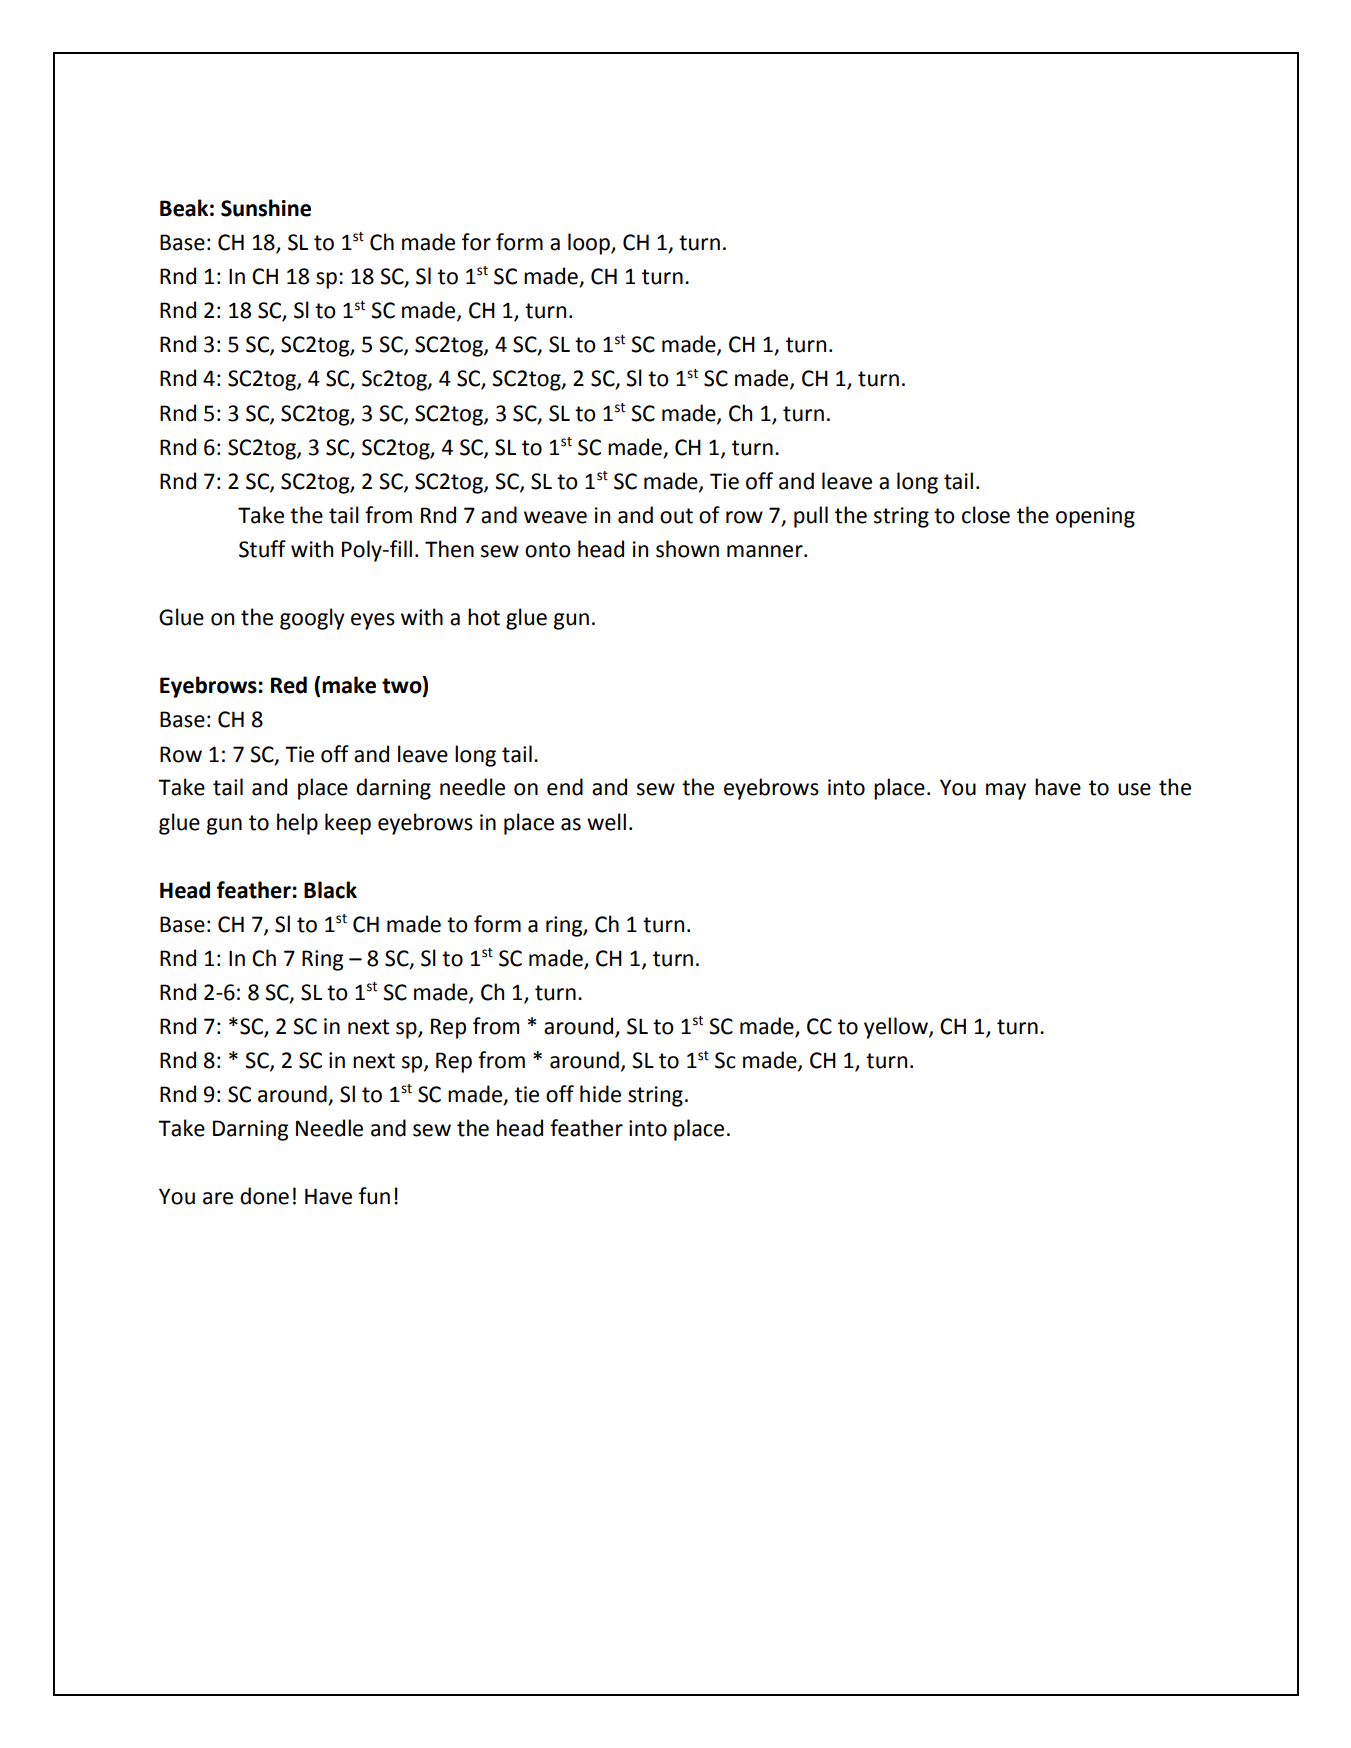 The image size is (1351, 1748). I want to click on Sunshine, so click(266, 208).
